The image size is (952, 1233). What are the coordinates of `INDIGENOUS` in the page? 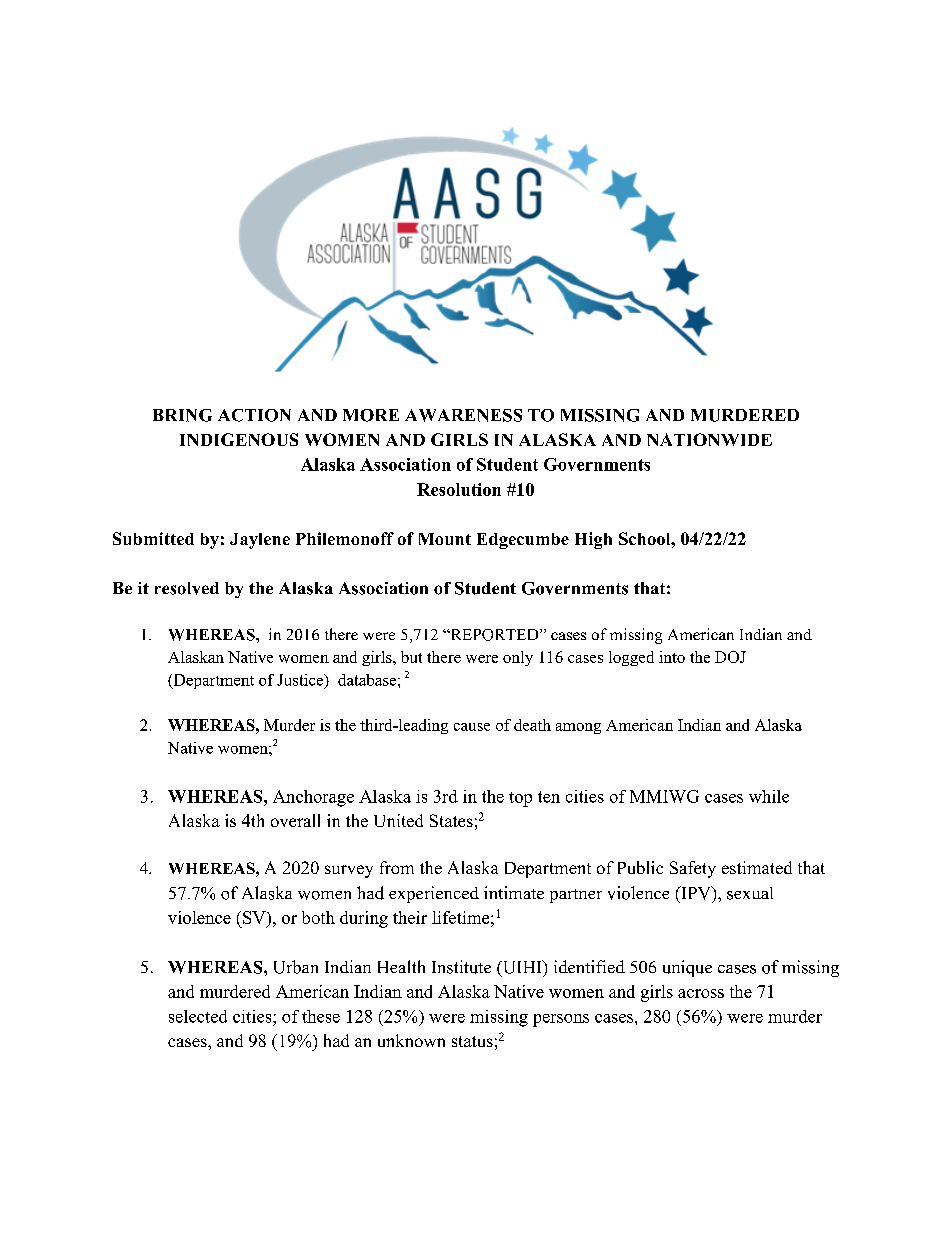 It's located at (239, 439).
